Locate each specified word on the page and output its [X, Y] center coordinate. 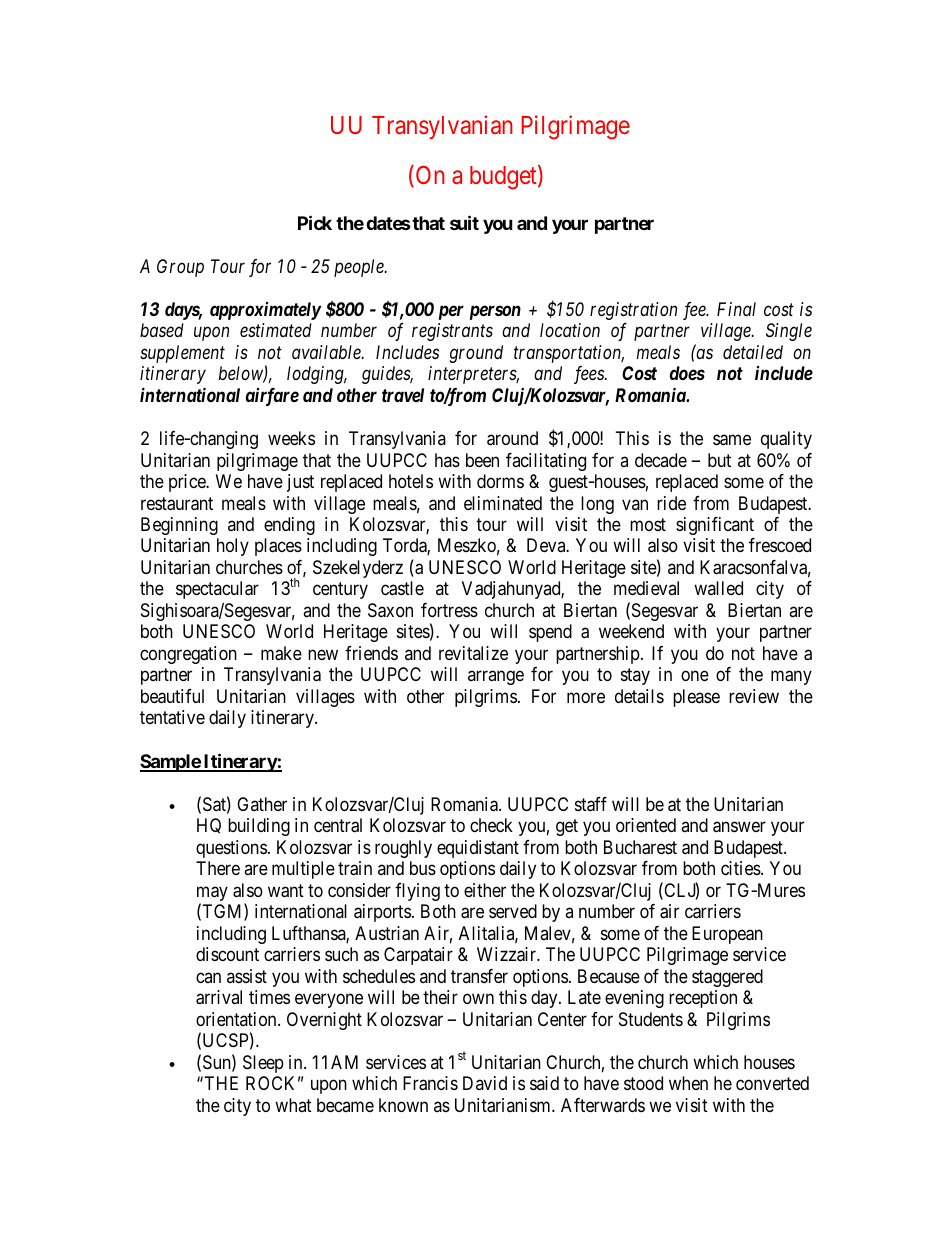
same [732, 440]
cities [741, 868]
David [485, 1083]
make [281, 653]
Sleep [263, 1064]
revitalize [473, 653]
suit [464, 222]
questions [231, 849]
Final [736, 309]
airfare [272, 397]
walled [718, 588]
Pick [315, 222]
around [512, 438]
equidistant [478, 849]
